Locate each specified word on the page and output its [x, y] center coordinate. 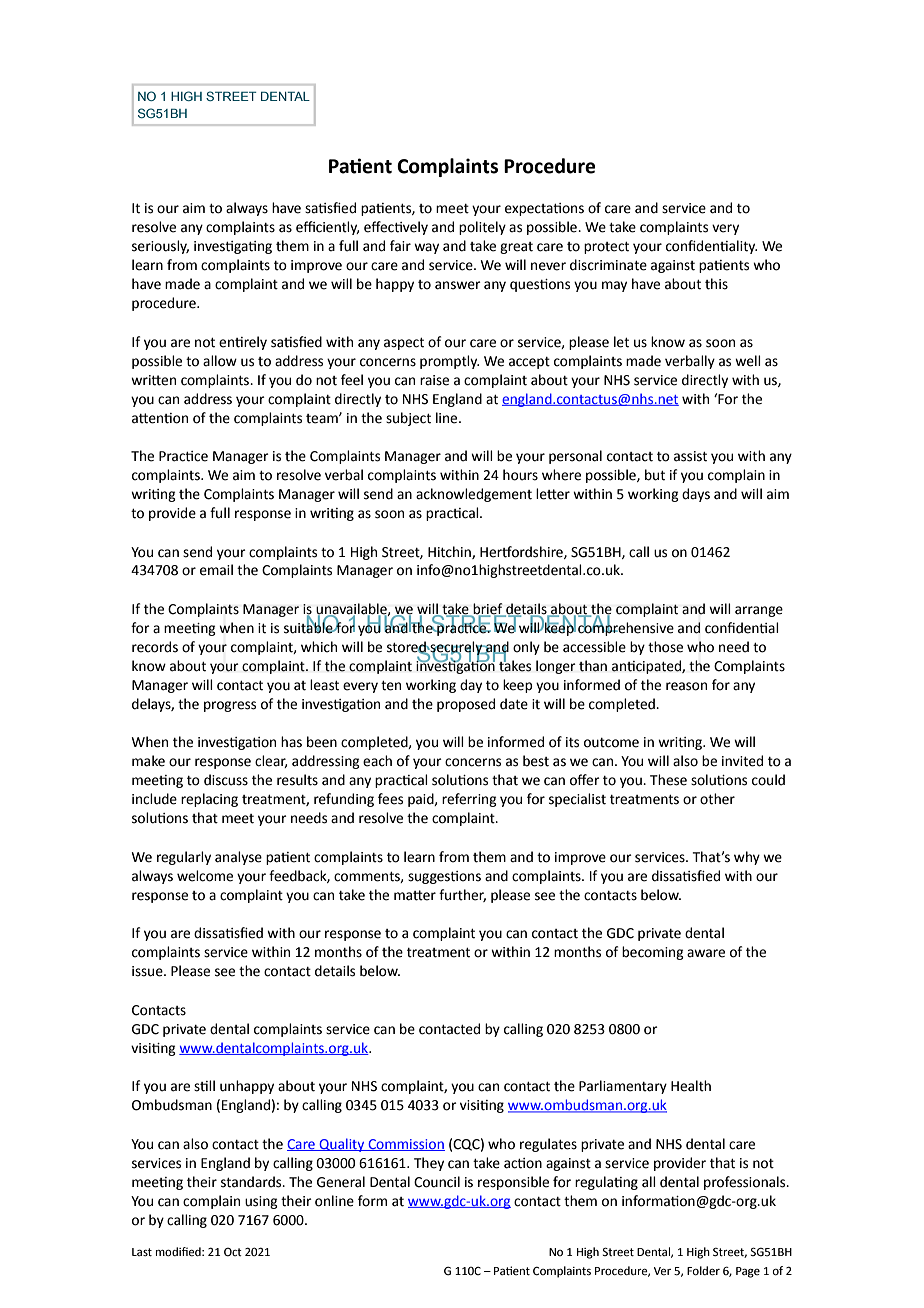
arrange [759, 611]
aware [706, 953]
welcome [205, 876]
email [216, 570]
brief [488, 610]
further [462, 895]
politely [482, 228]
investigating [233, 247]
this [716, 284]
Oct [233, 1252]
